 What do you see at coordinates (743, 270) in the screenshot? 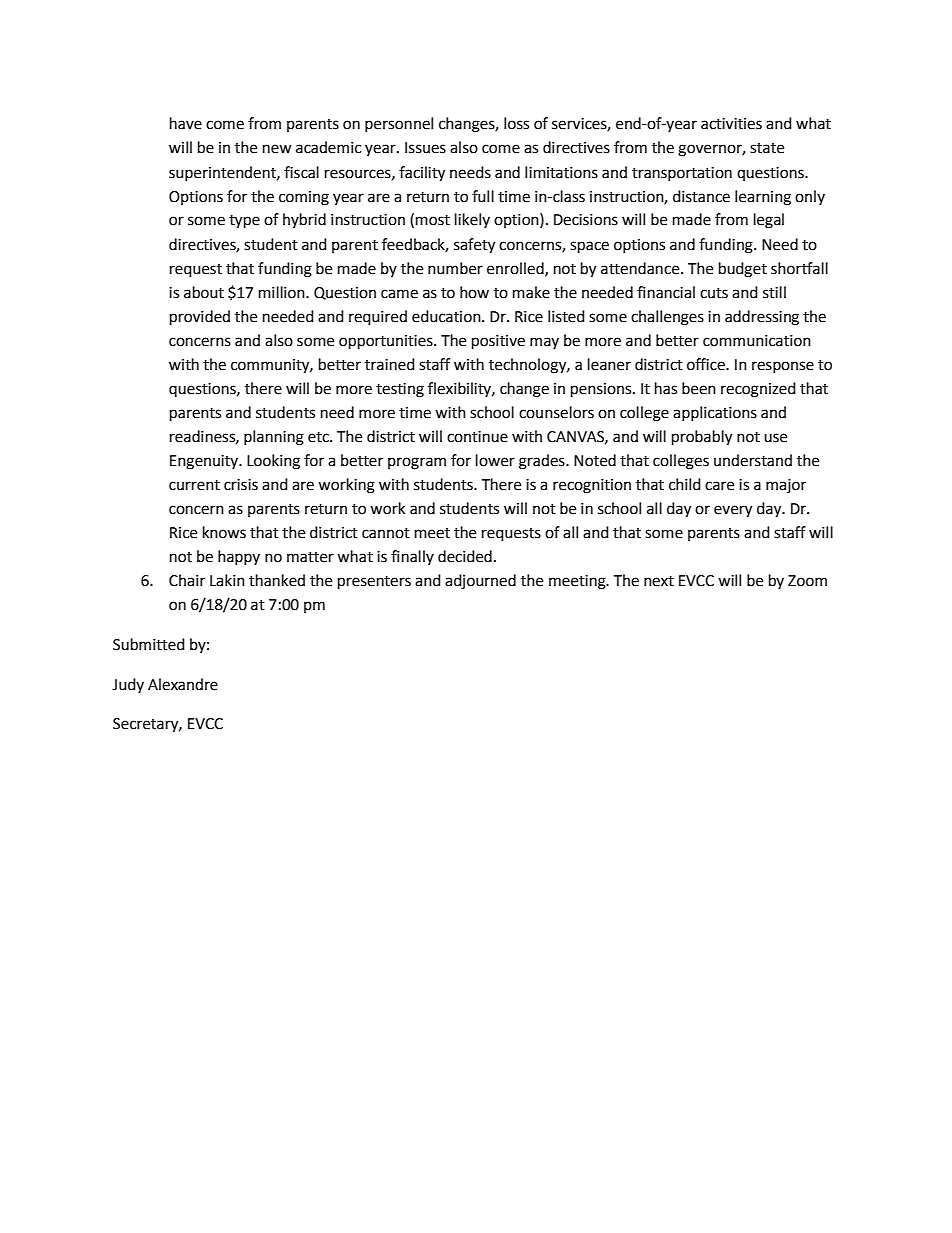
I see `budget` at bounding box center [743, 270].
